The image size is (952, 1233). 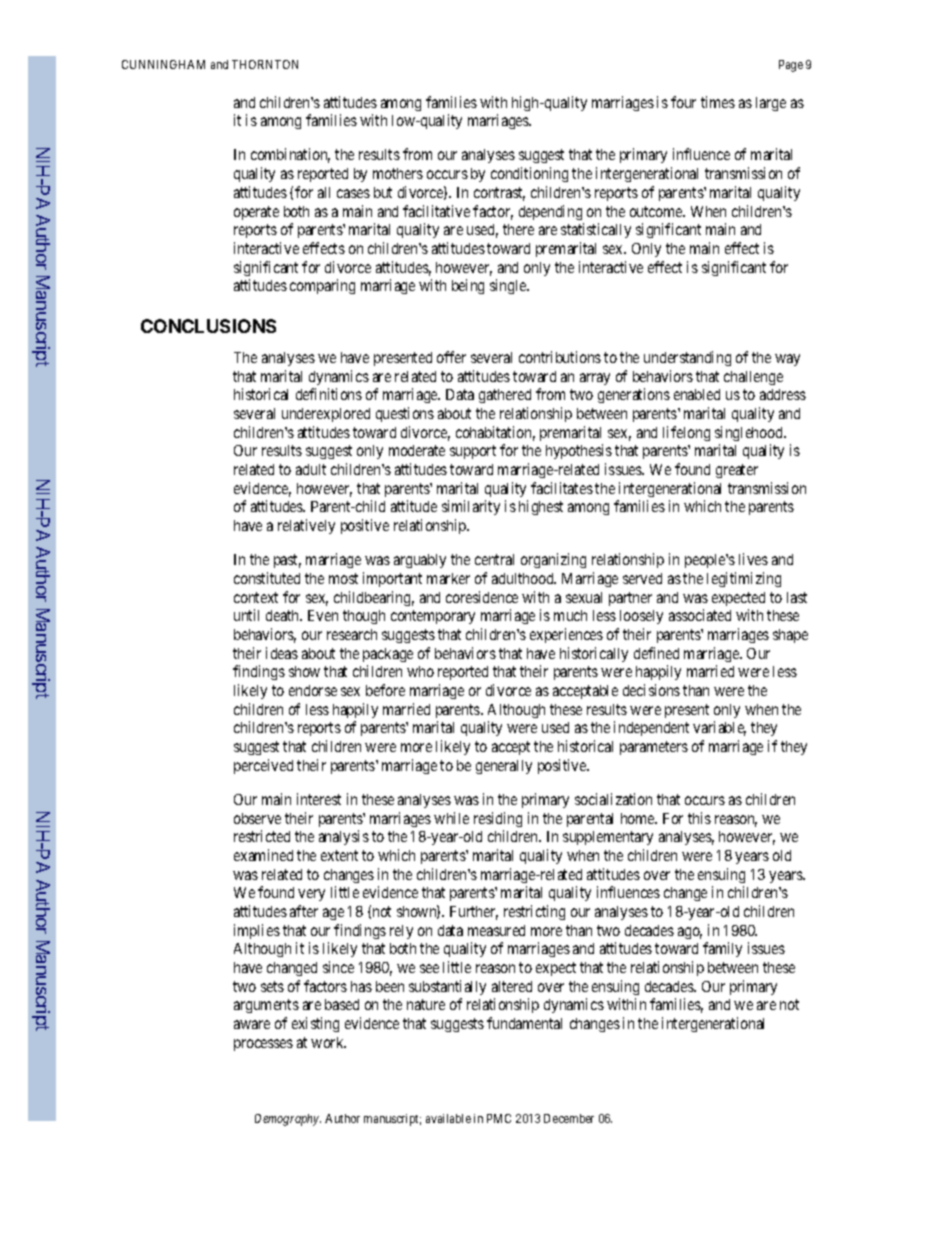 I want to click on conditioning, so click(x=529, y=174).
